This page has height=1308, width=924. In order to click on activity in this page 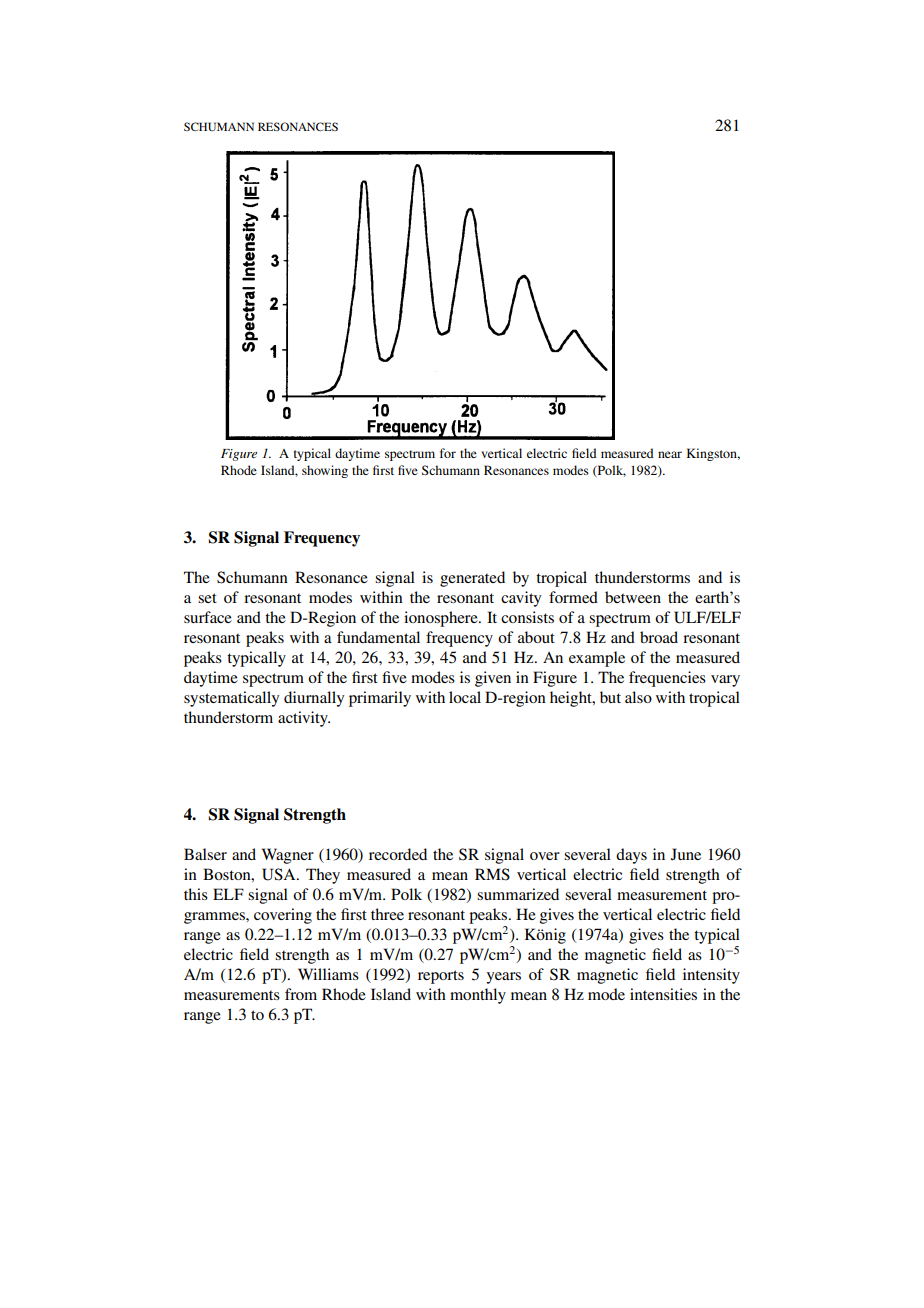, I will do `click(304, 719)`.
